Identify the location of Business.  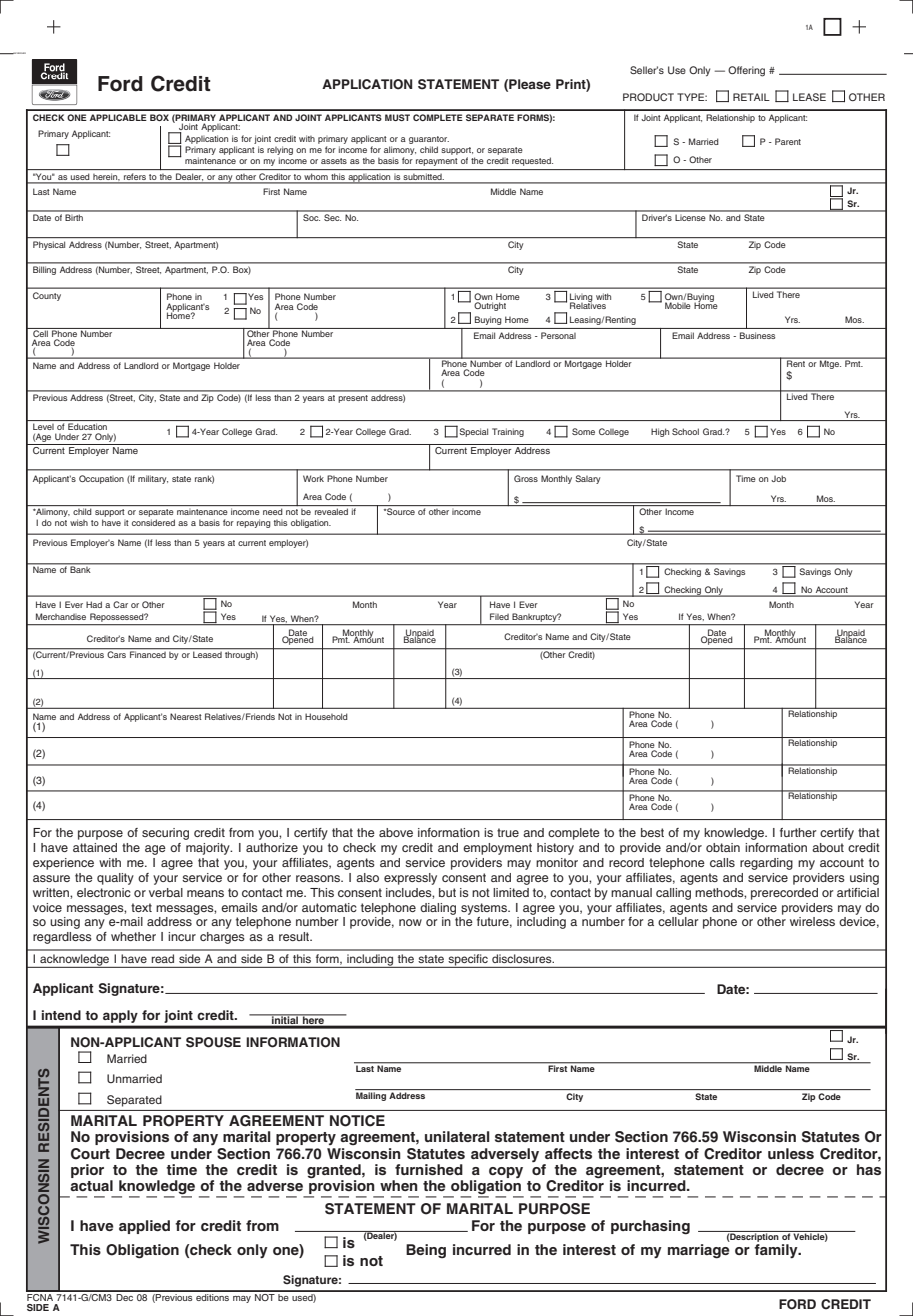
(757, 335).
